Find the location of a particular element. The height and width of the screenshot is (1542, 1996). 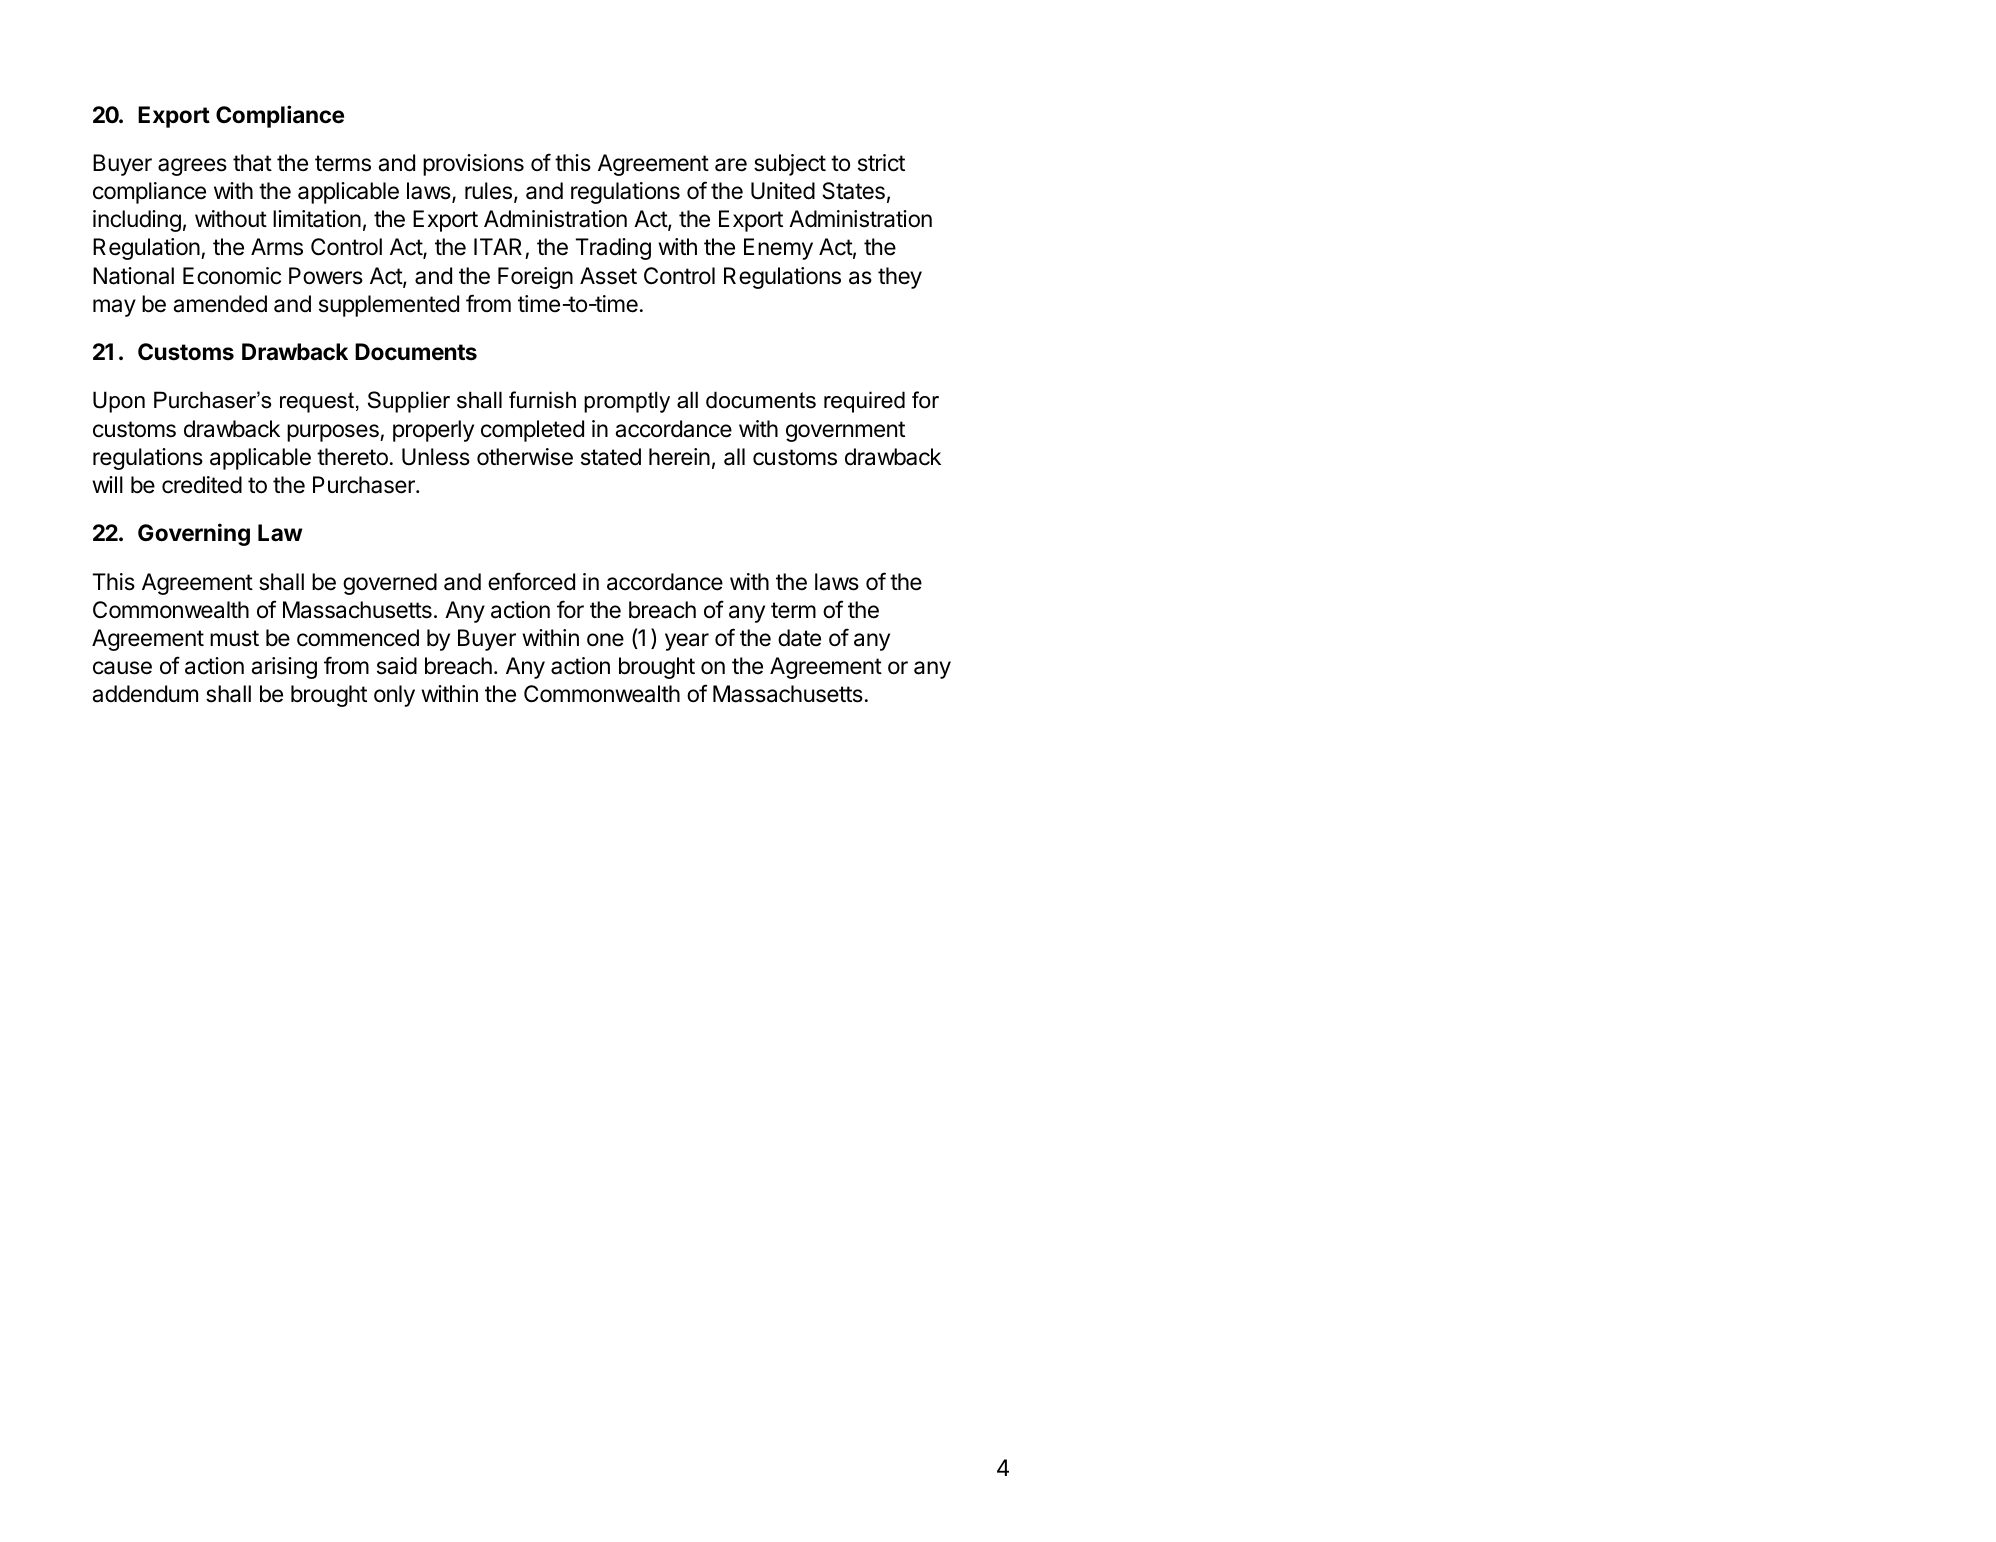

furnish is located at coordinates (542, 400).
